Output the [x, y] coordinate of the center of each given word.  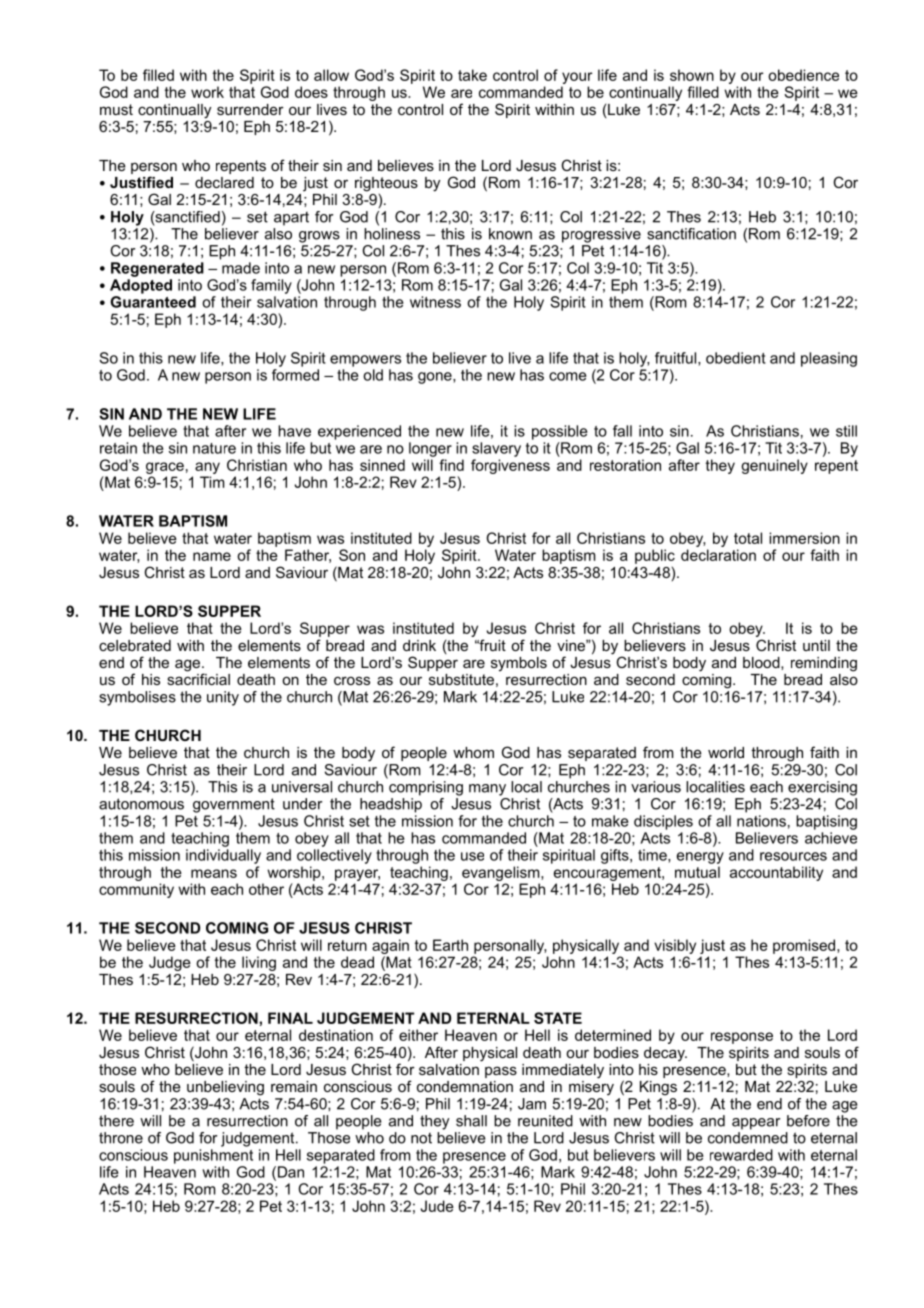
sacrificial [198, 678]
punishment [213, 1156]
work [207, 92]
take [472, 75]
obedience [803, 75]
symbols [519, 664]
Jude [437, 1206]
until [816, 645]
